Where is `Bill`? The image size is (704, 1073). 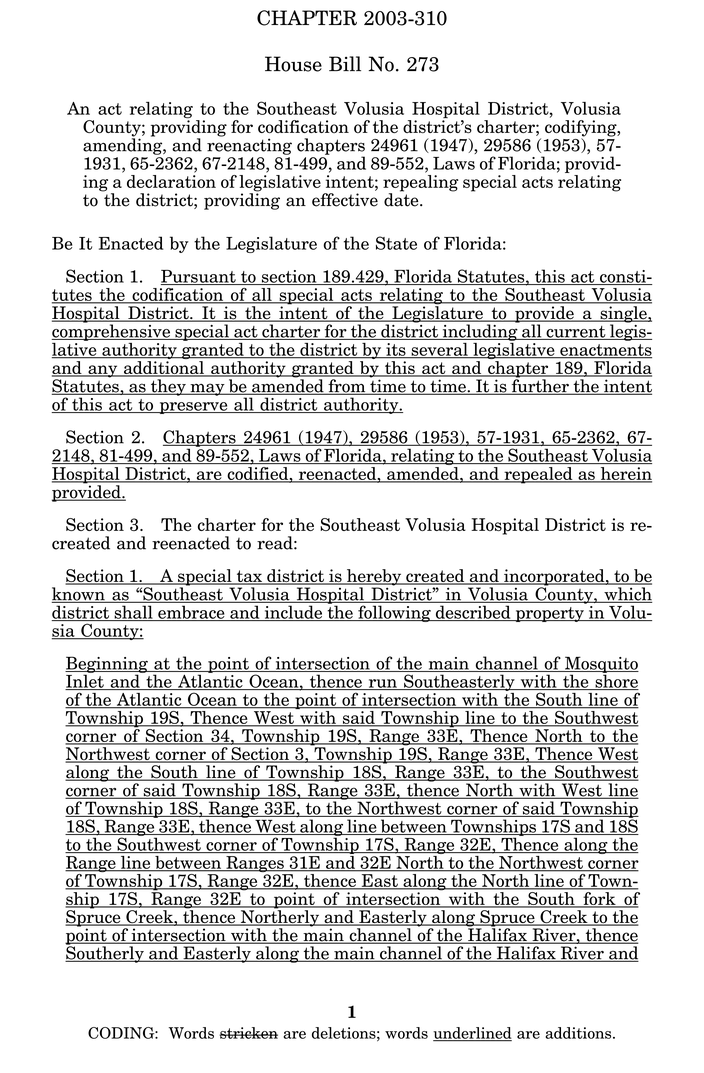
Bill is located at coordinates (345, 63).
